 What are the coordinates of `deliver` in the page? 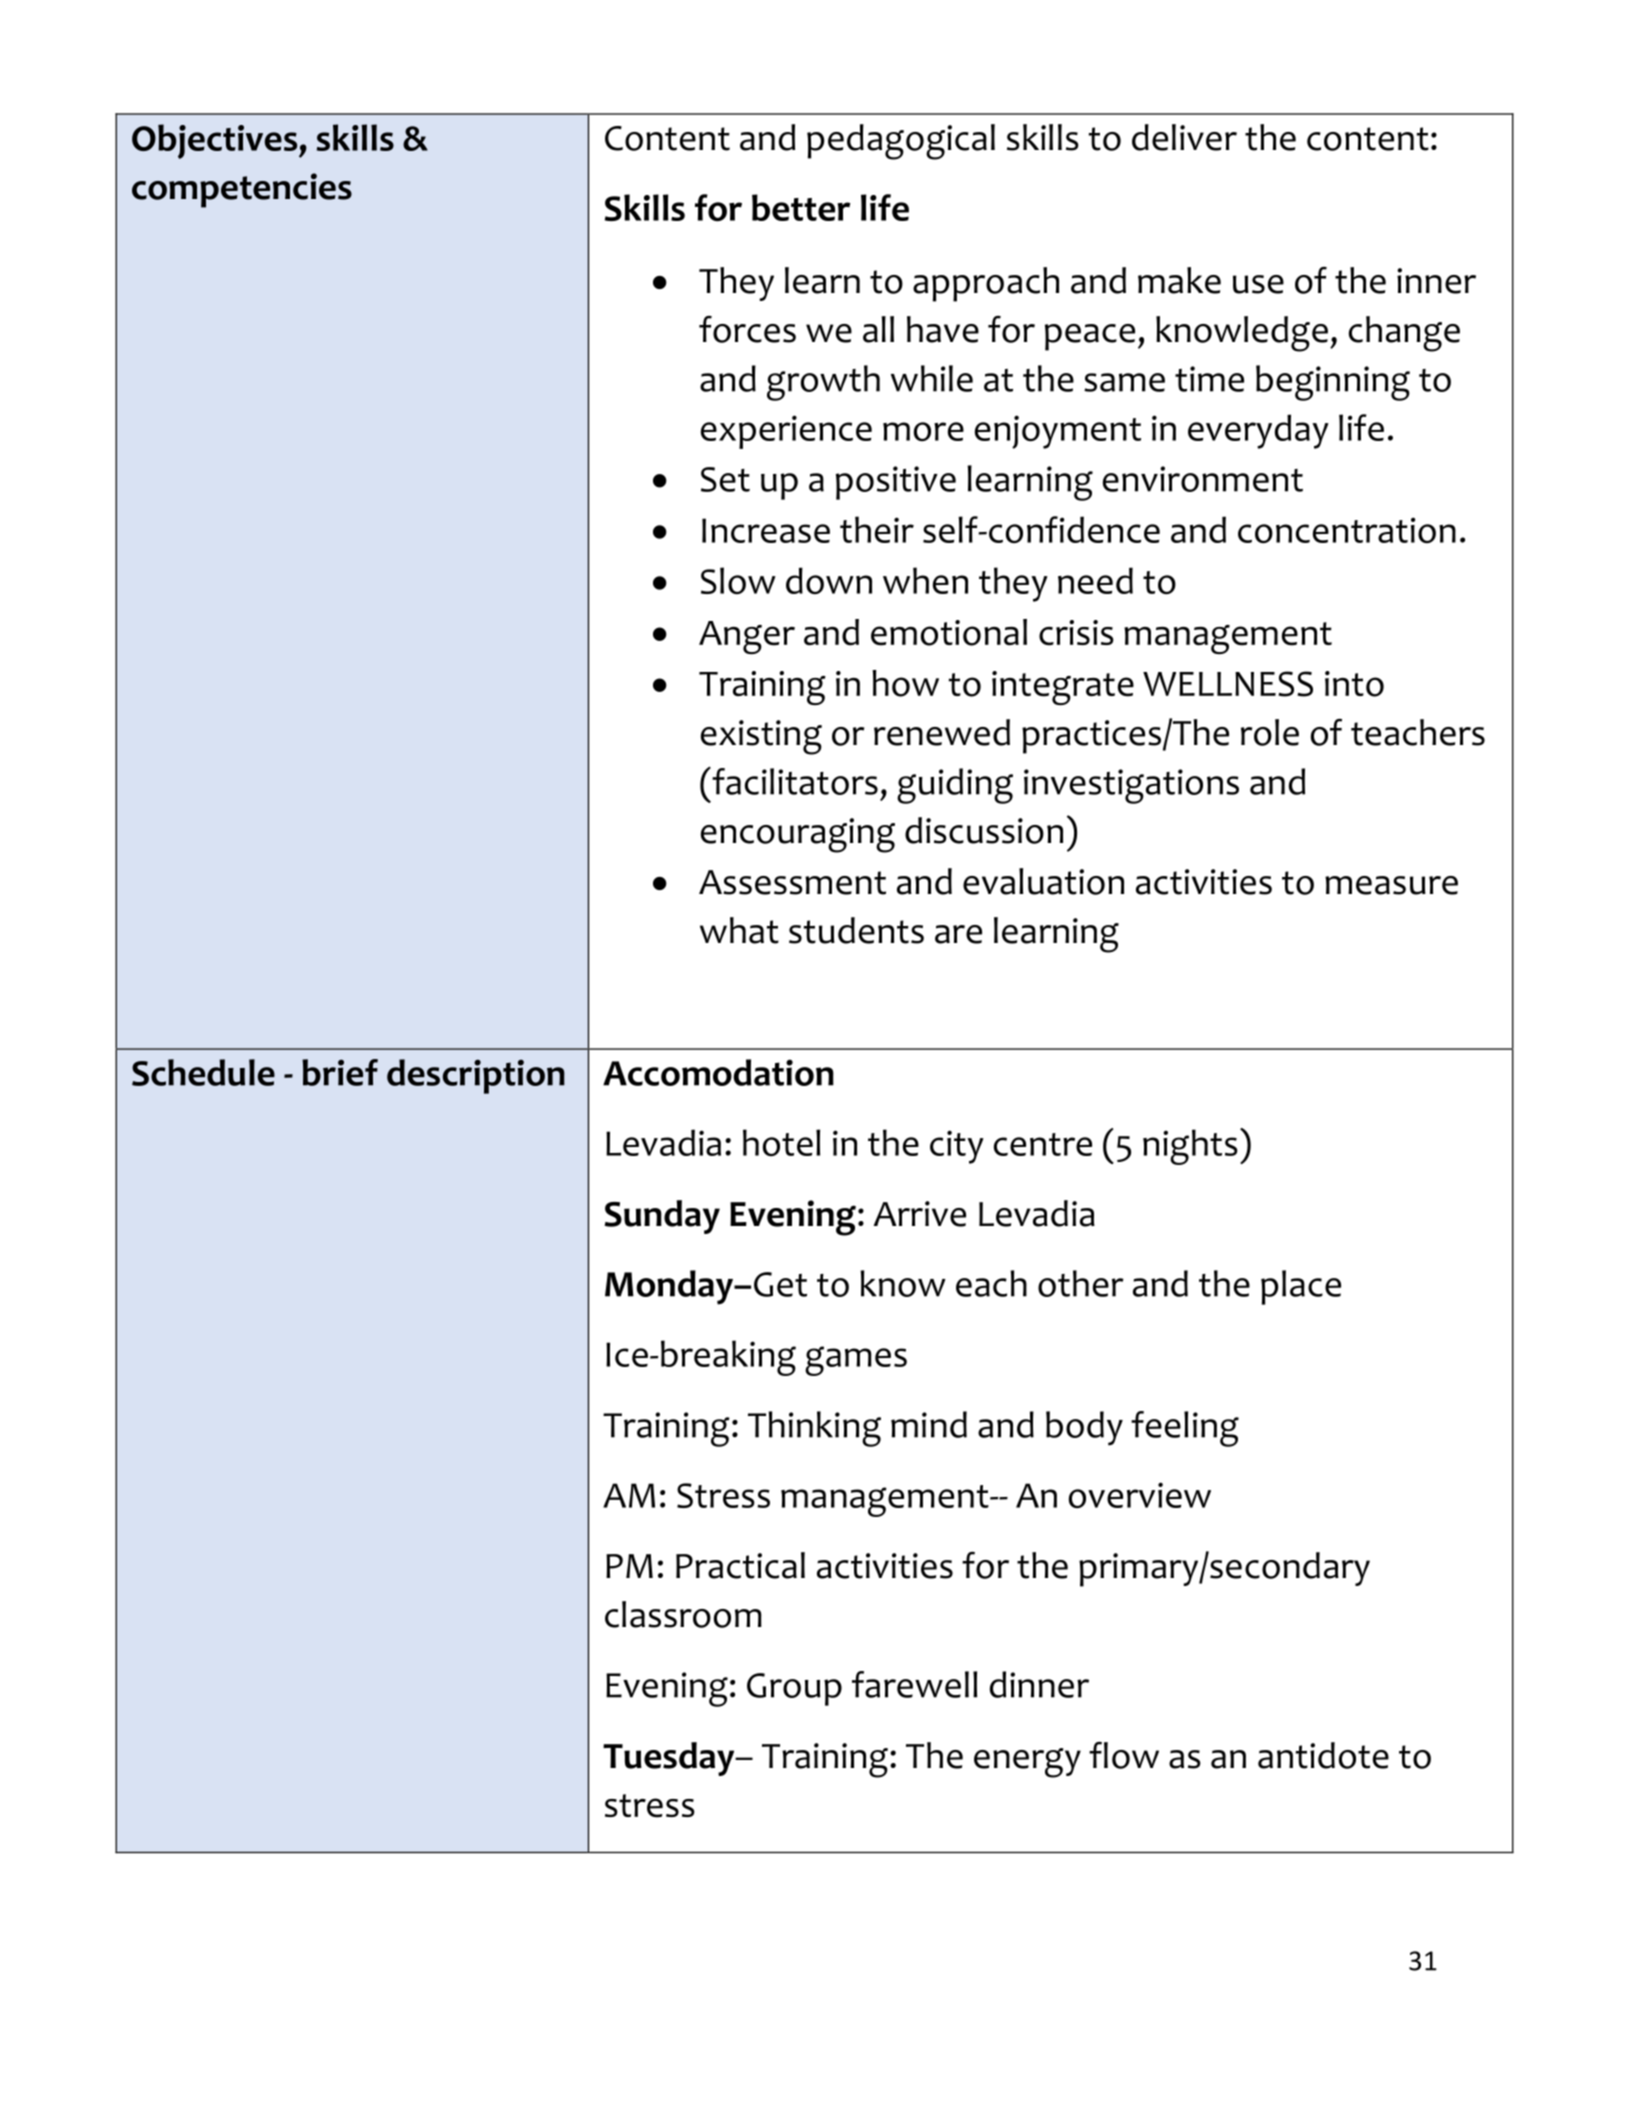 It's located at (1184, 137).
